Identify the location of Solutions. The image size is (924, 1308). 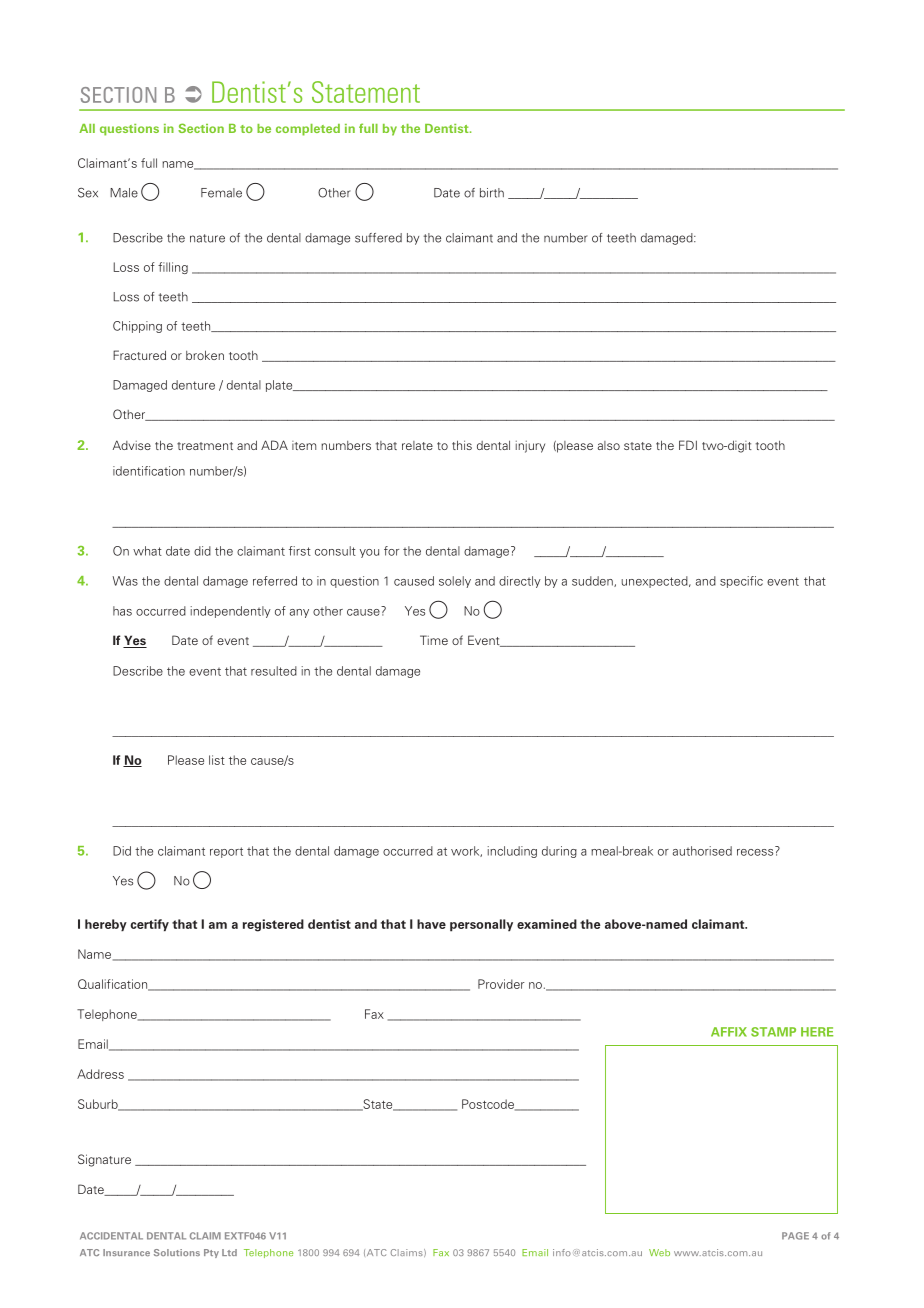
(177, 1252).
